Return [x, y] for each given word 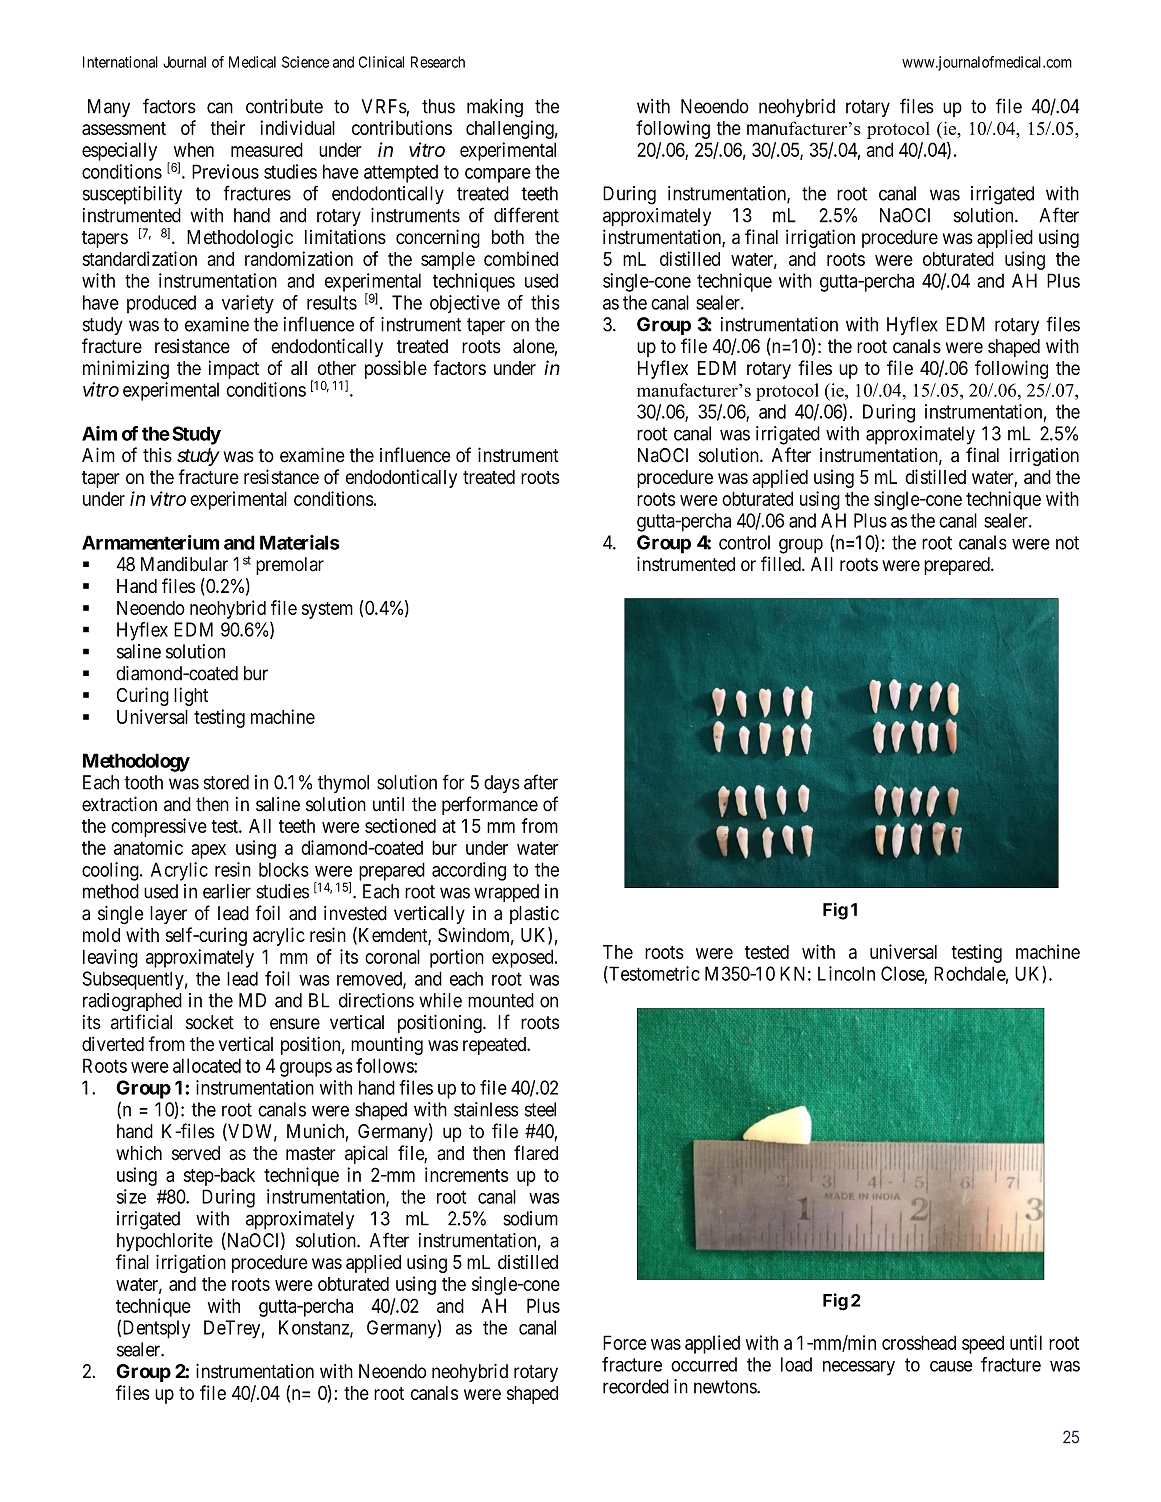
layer [168, 915]
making [495, 108]
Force [625, 1342]
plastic [534, 915]
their [228, 127]
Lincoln [846, 973]
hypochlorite [165, 1242]
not [1067, 543]
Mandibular [184, 564]
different [526, 215]
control [744, 542]
